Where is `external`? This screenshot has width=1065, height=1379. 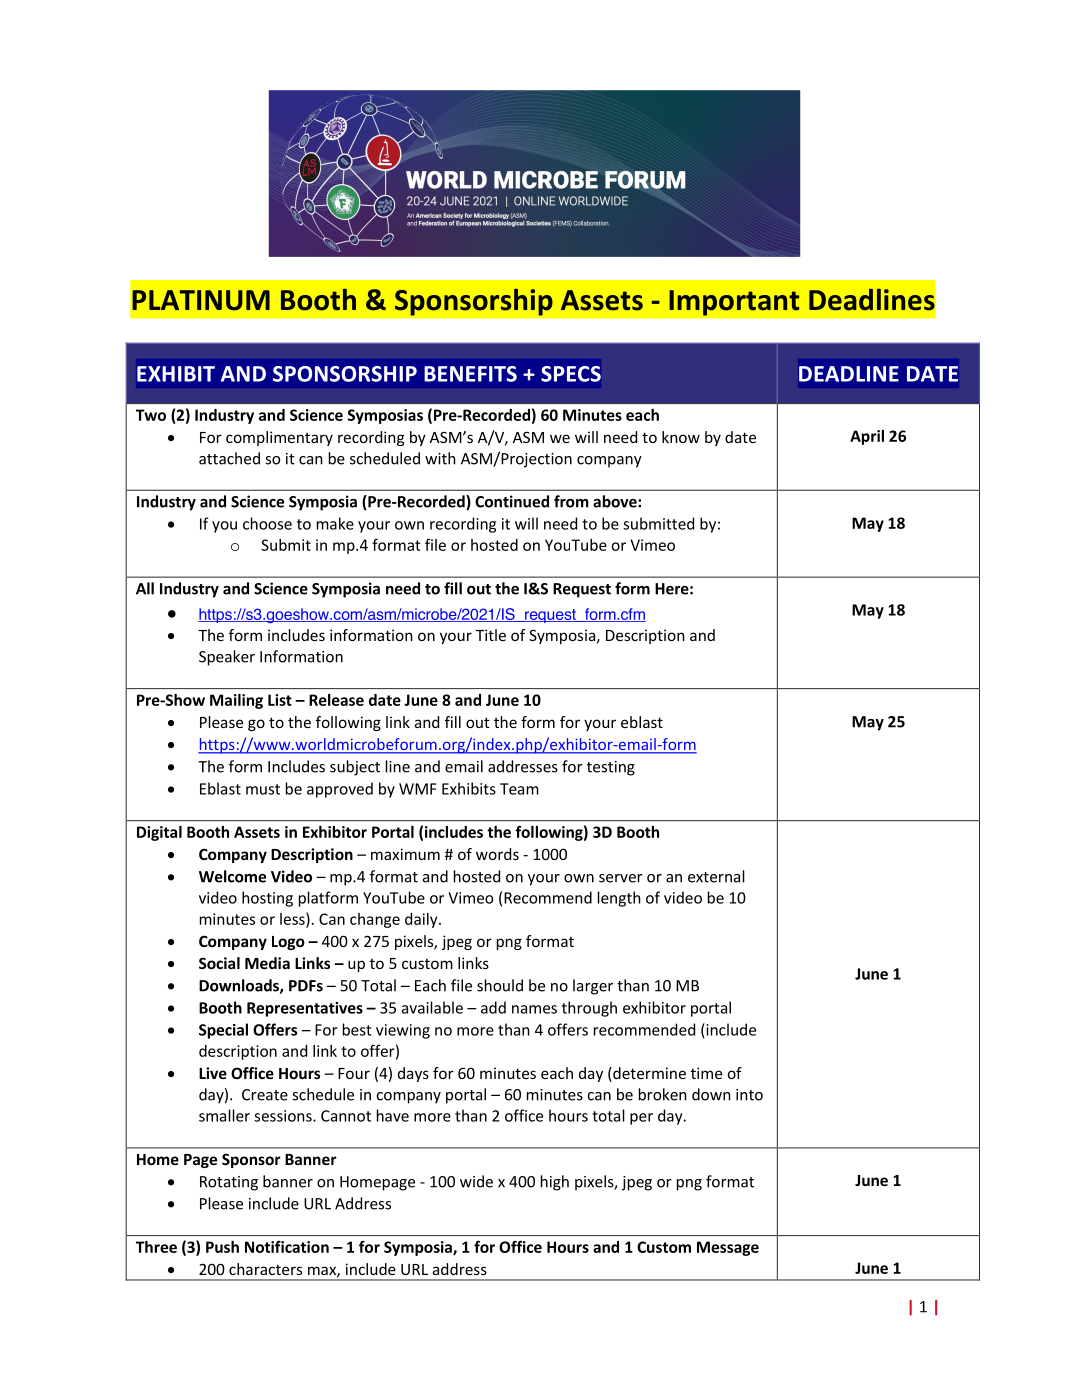 external is located at coordinates (716, 876).
